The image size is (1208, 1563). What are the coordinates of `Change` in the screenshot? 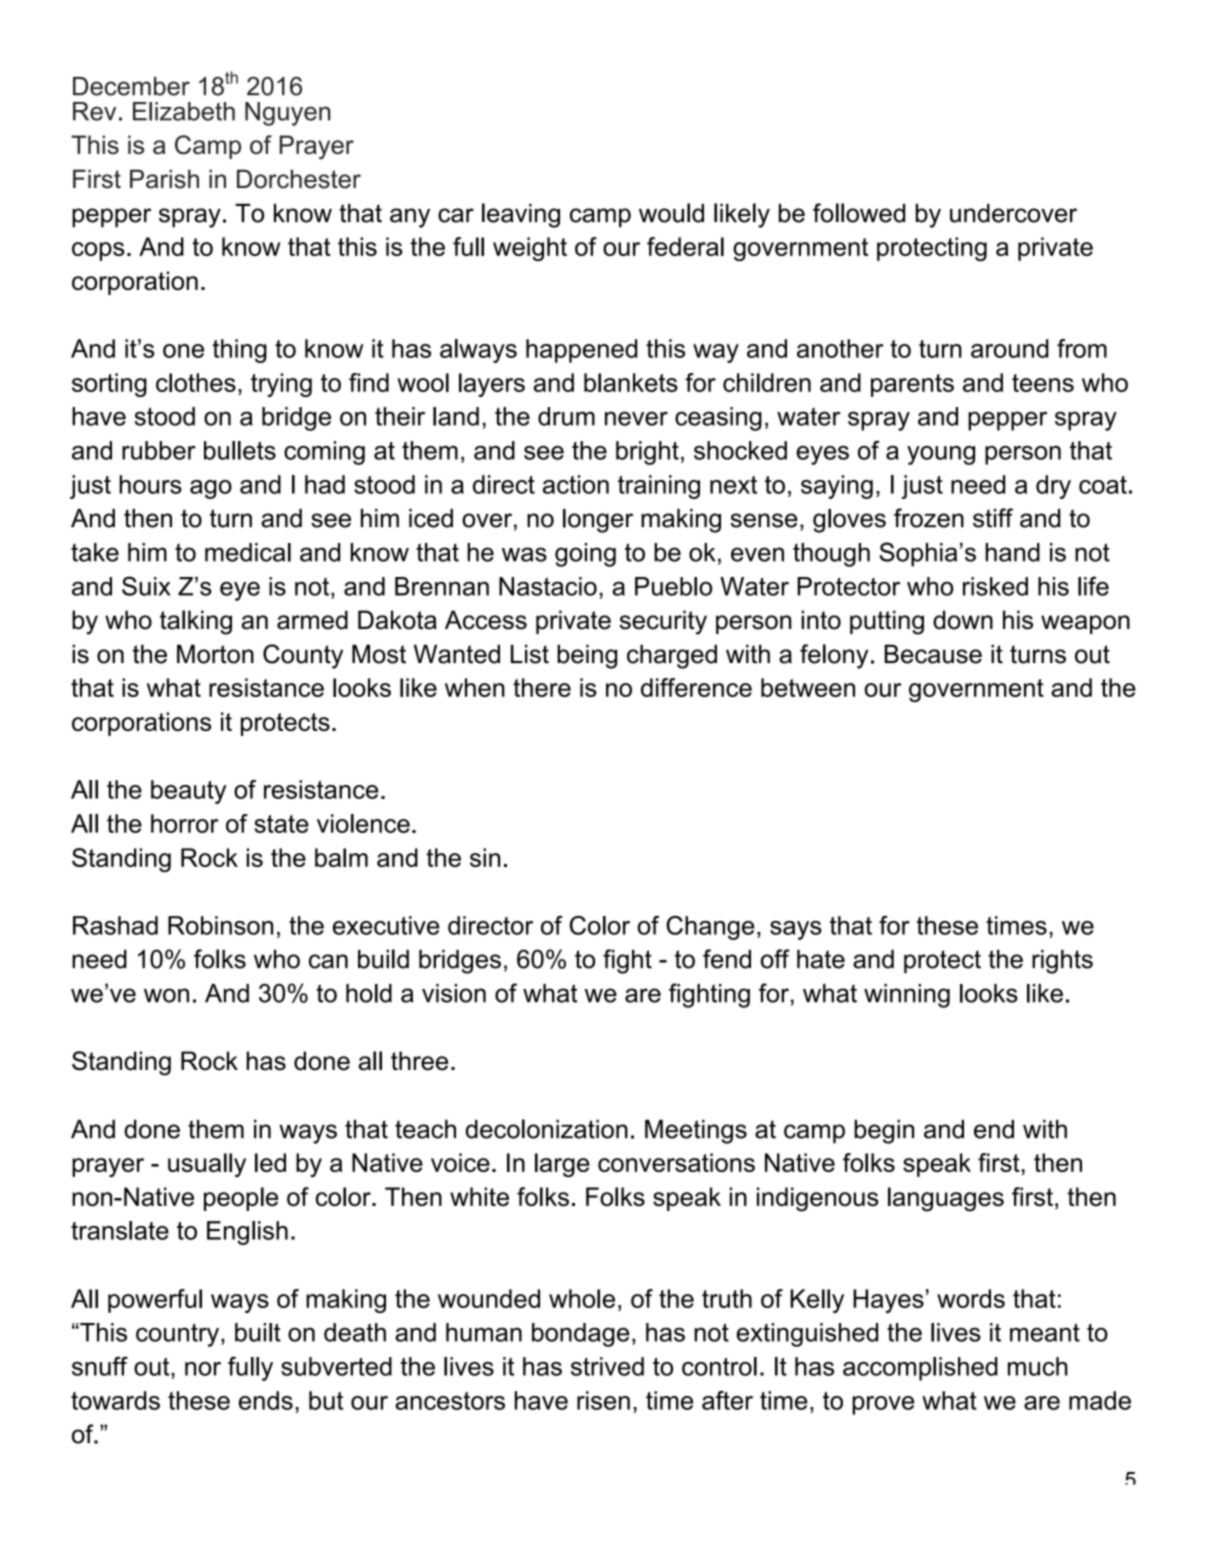 It's located at (710, 928).
